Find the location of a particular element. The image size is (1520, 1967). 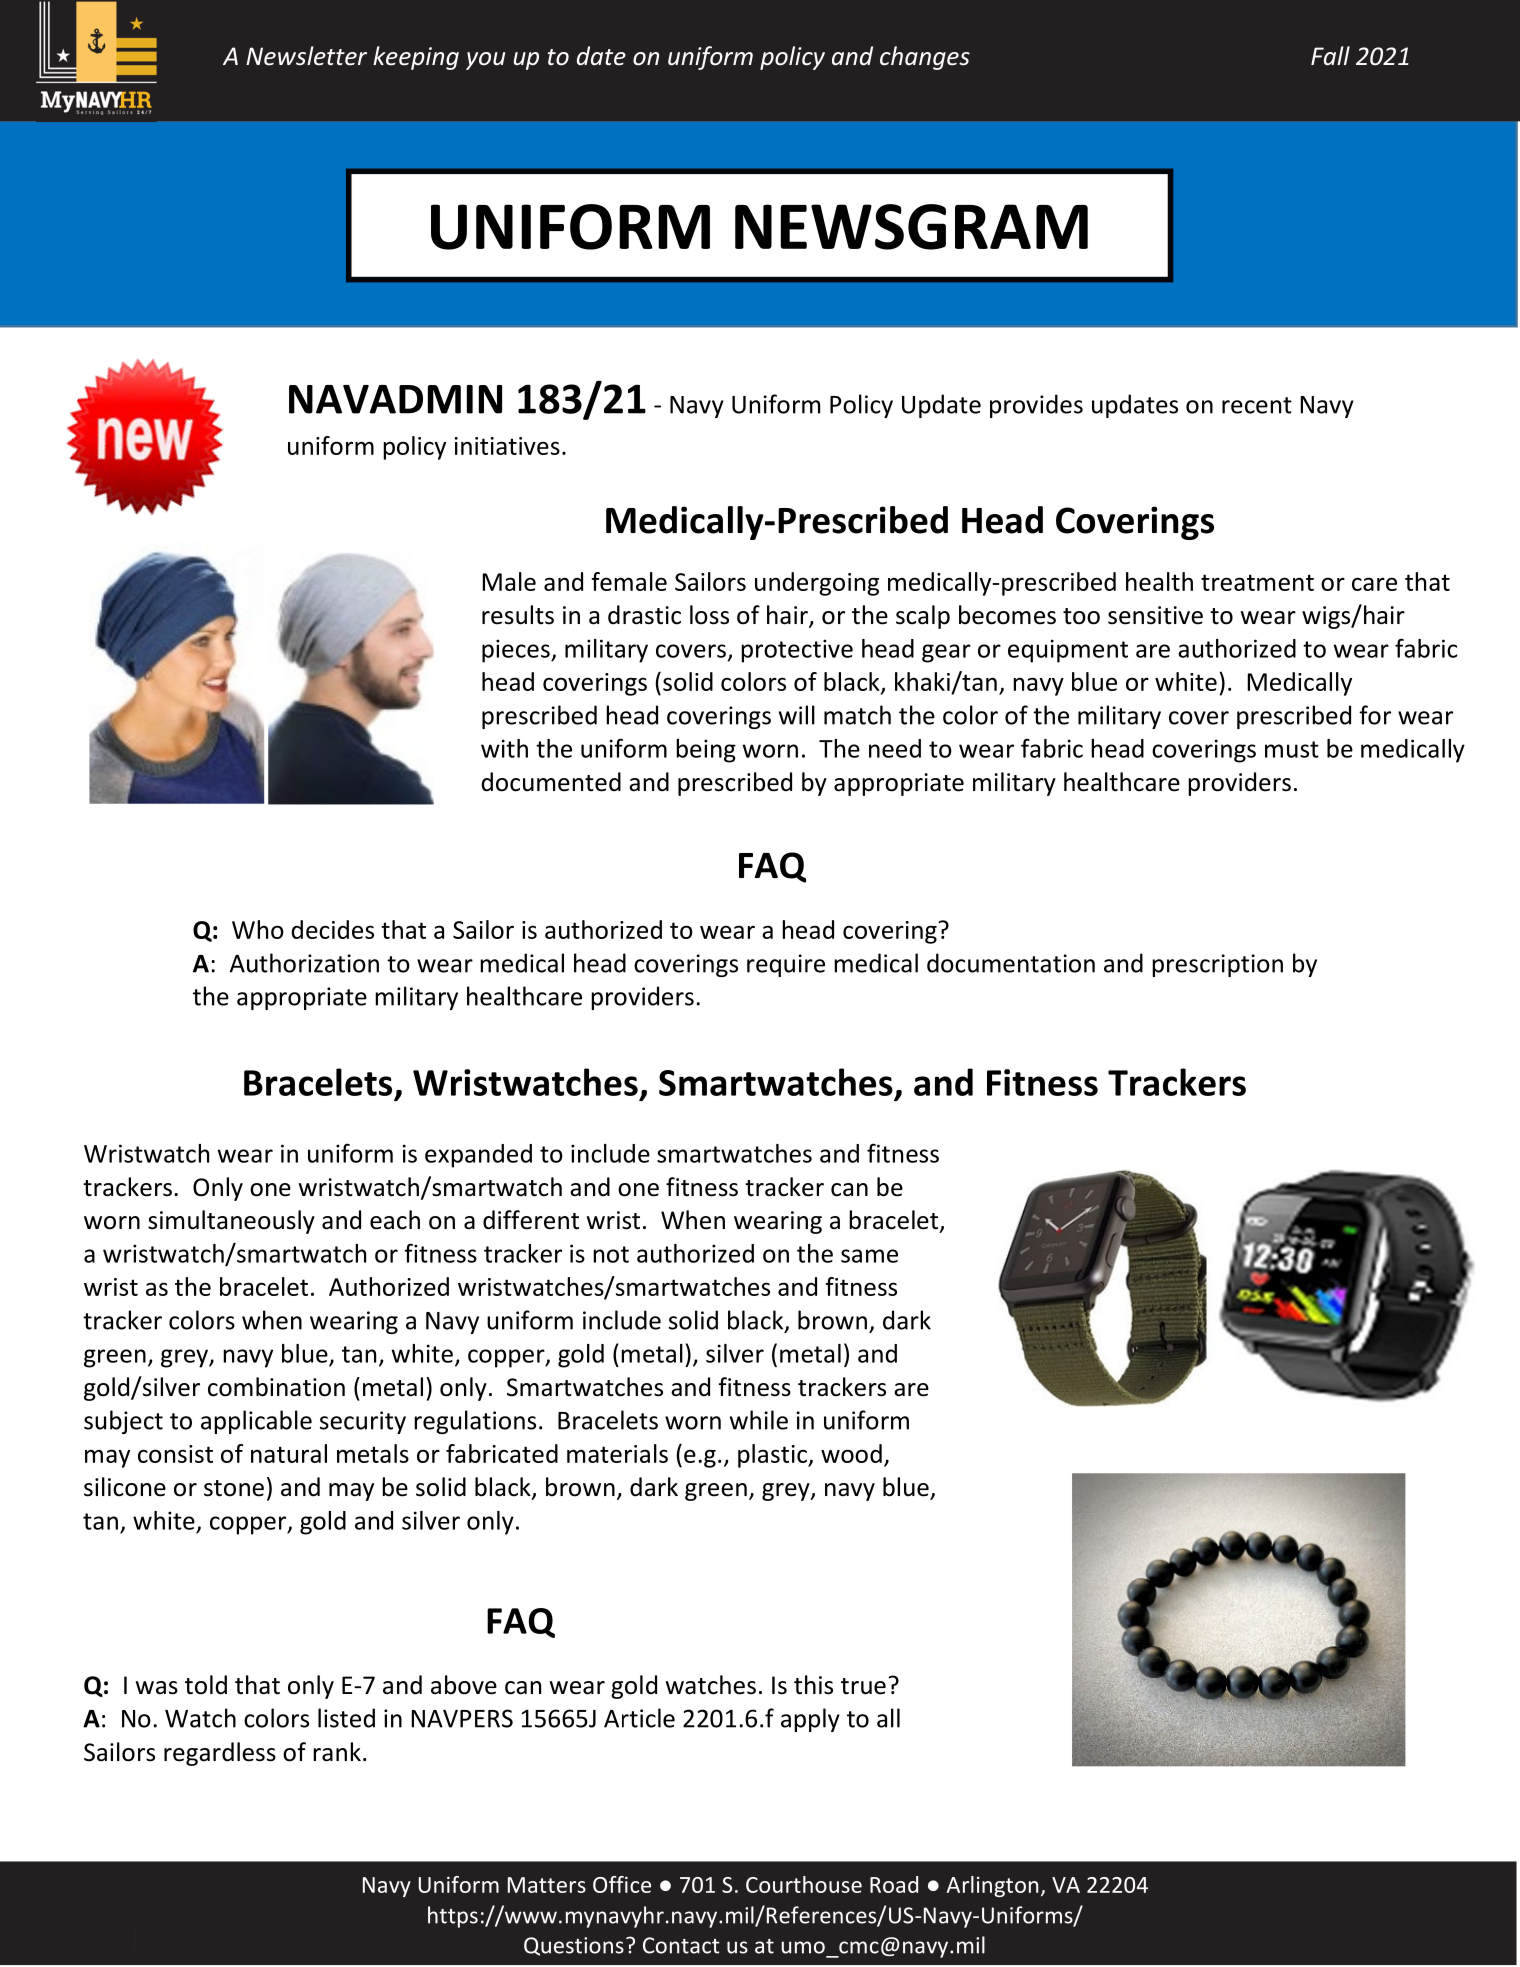

being is located at coordinates (706, 751).
